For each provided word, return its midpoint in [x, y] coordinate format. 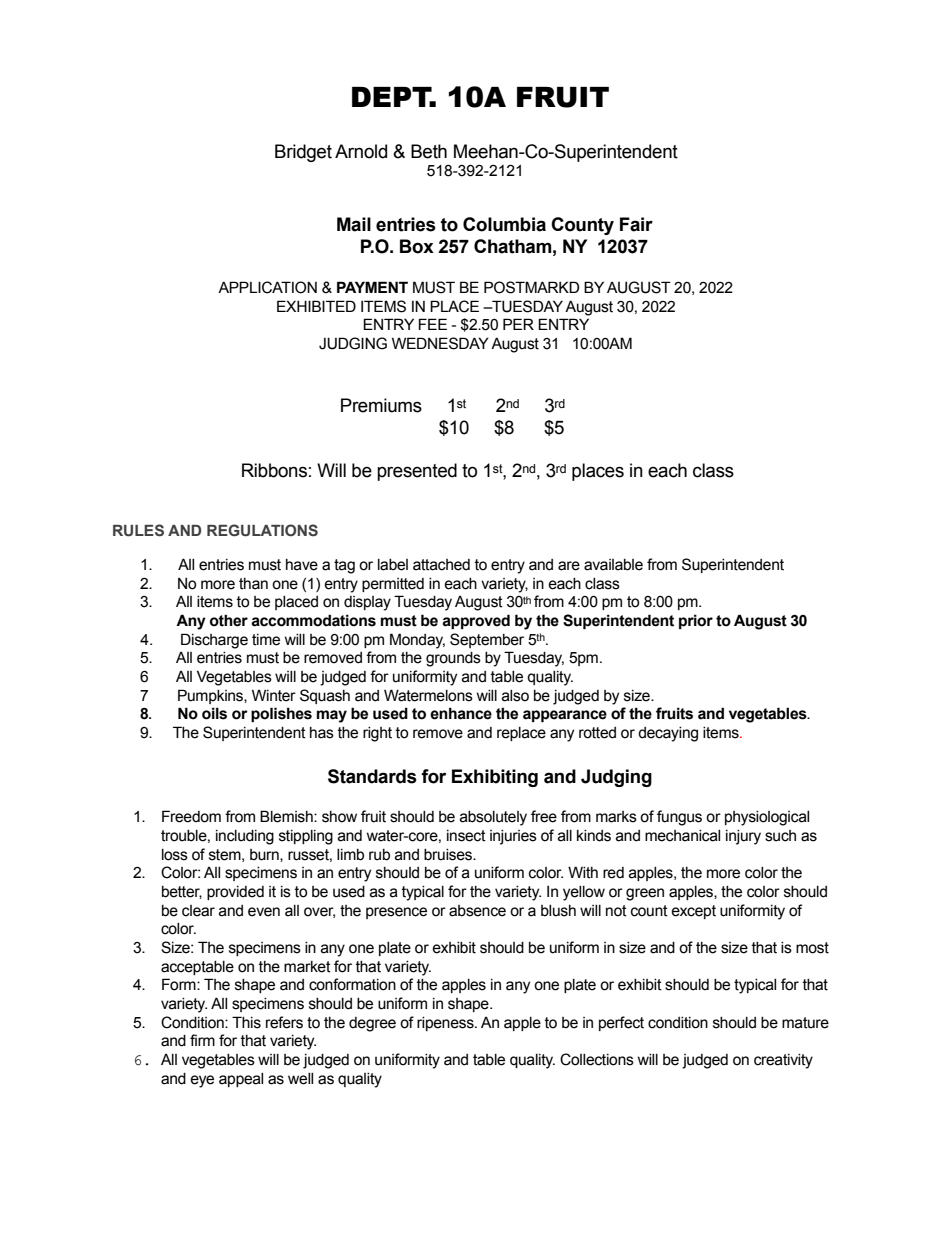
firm [202, 1040]
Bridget [303, 153]
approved [476, 621]
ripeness [446, 1024]
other [229, 620]
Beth [429, 151]
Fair [636, 224]
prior [696, 621]
